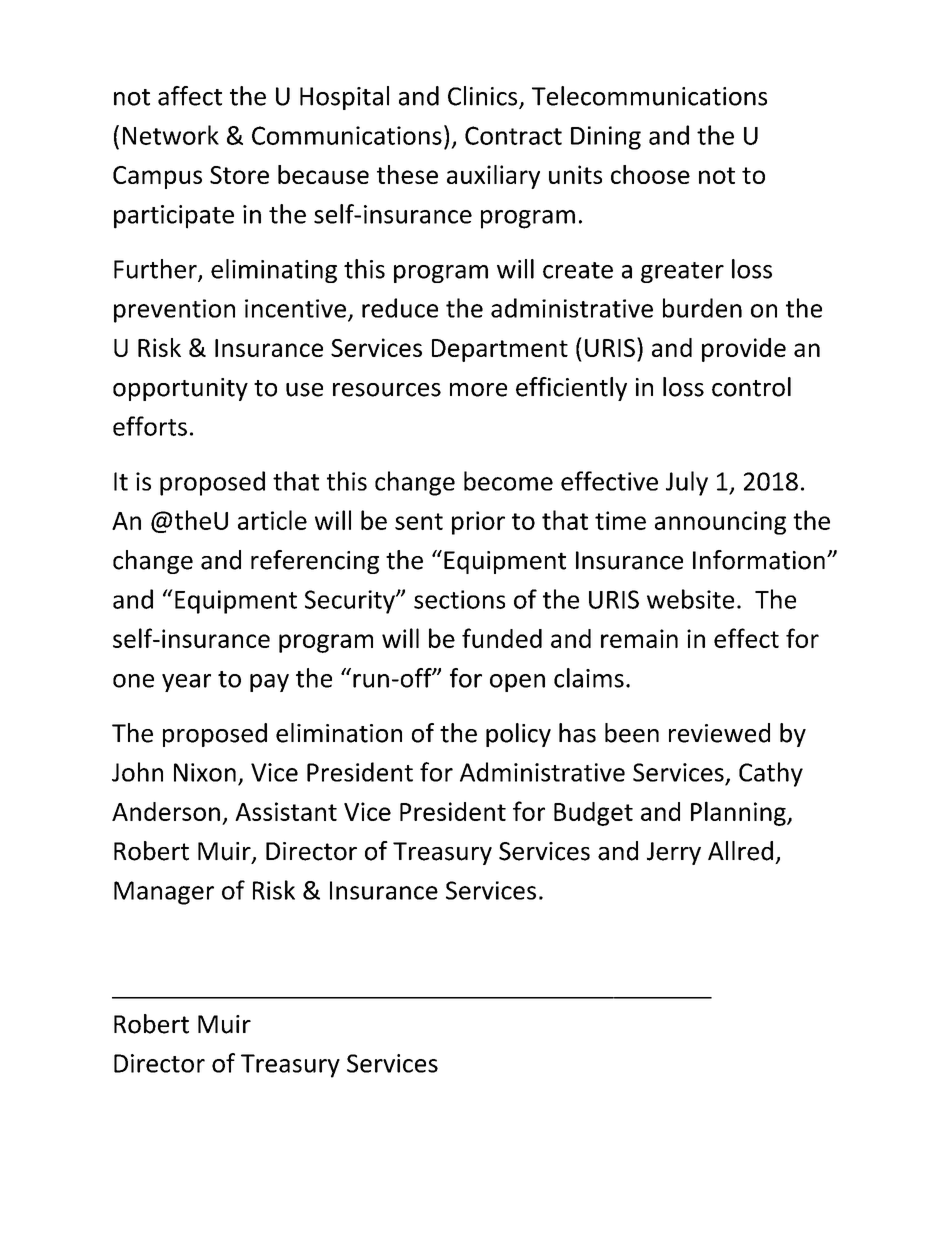 The image size is (952, 1233). Describe the element at coordinates (478, 523) in the screenshot. I see `prior` at that location.
